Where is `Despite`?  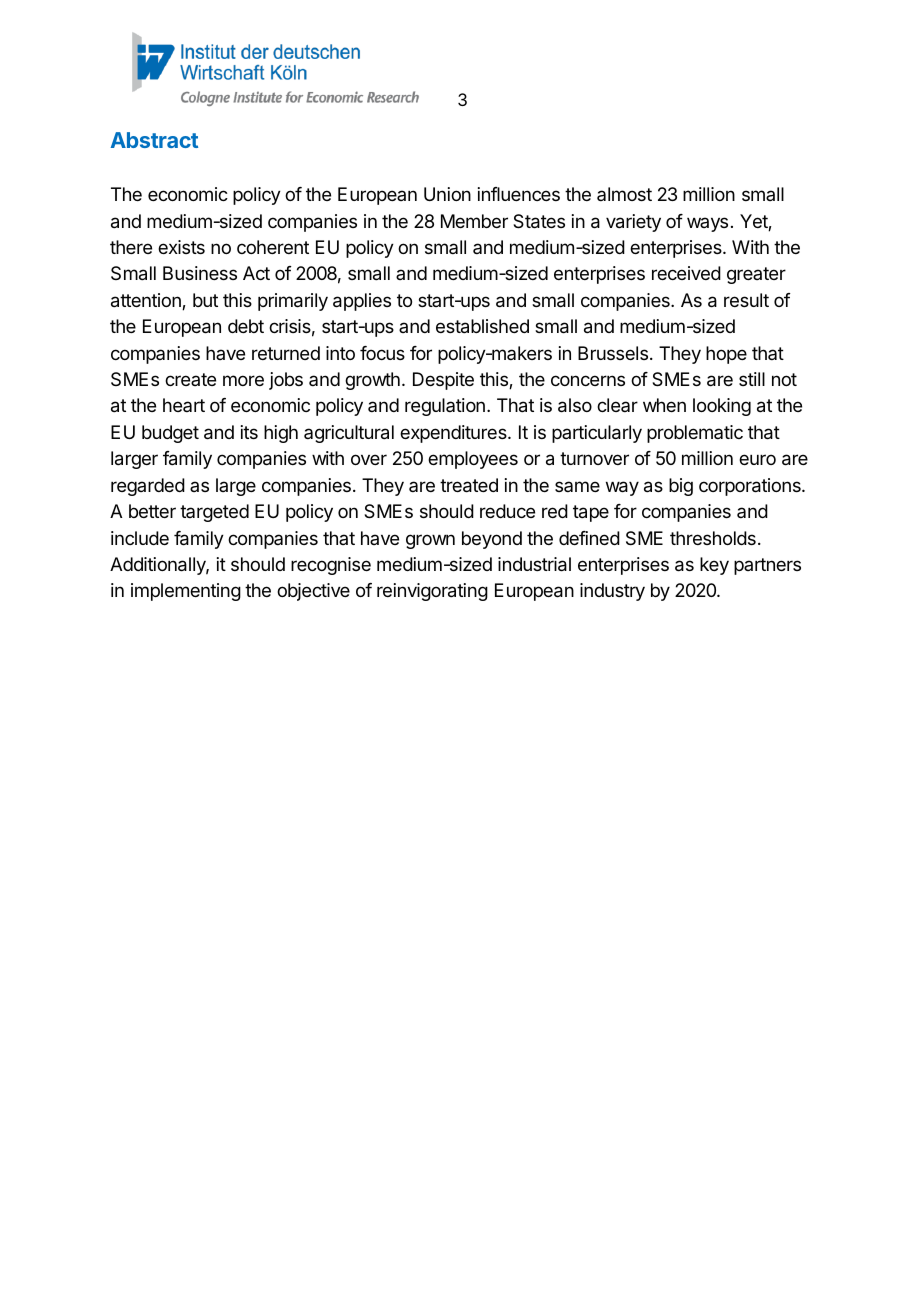 Despite is located at coordinates (443, 381).
